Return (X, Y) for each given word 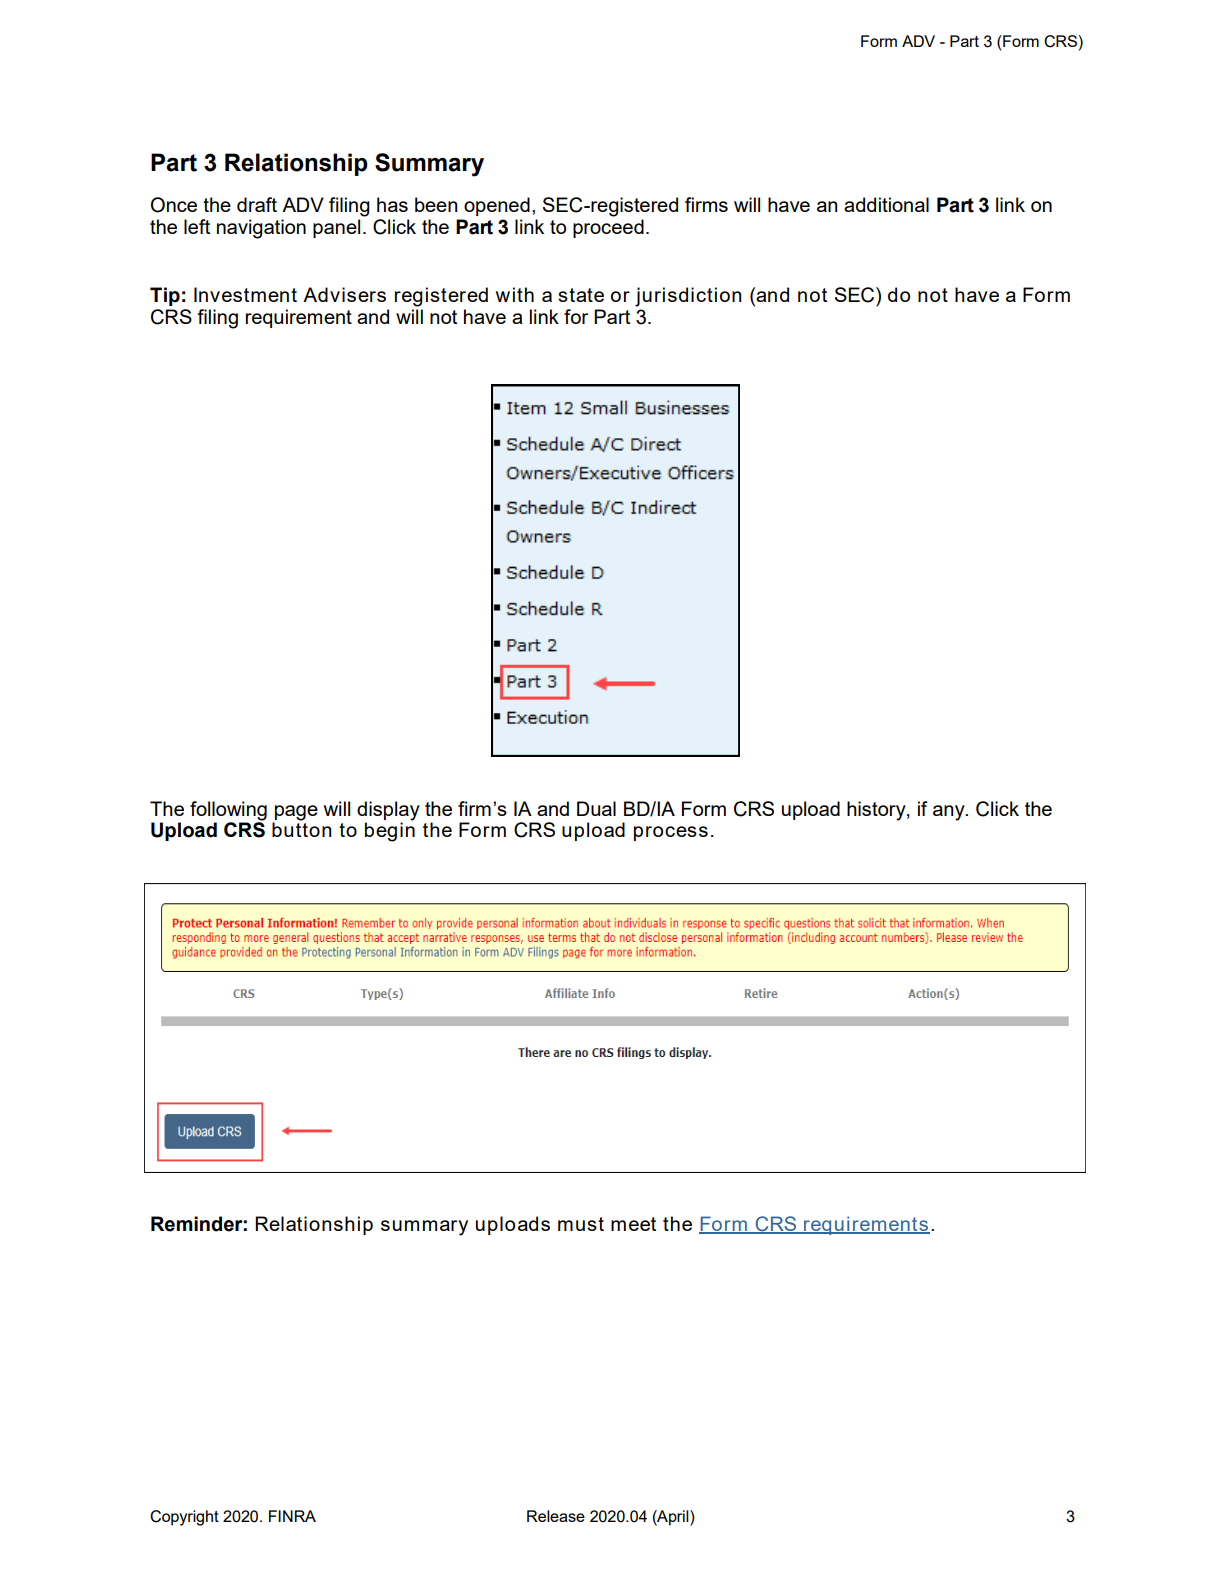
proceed (608, 228)
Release (556, 1516)
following (228, 811)
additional (886, 204)
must (581, 1224)
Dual (596, 808)
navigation (261, 229)
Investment (245, 294)
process (671, 833)
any (950, 813)
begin (390, 831)
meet (633, 1224)
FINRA (292, 1516)
